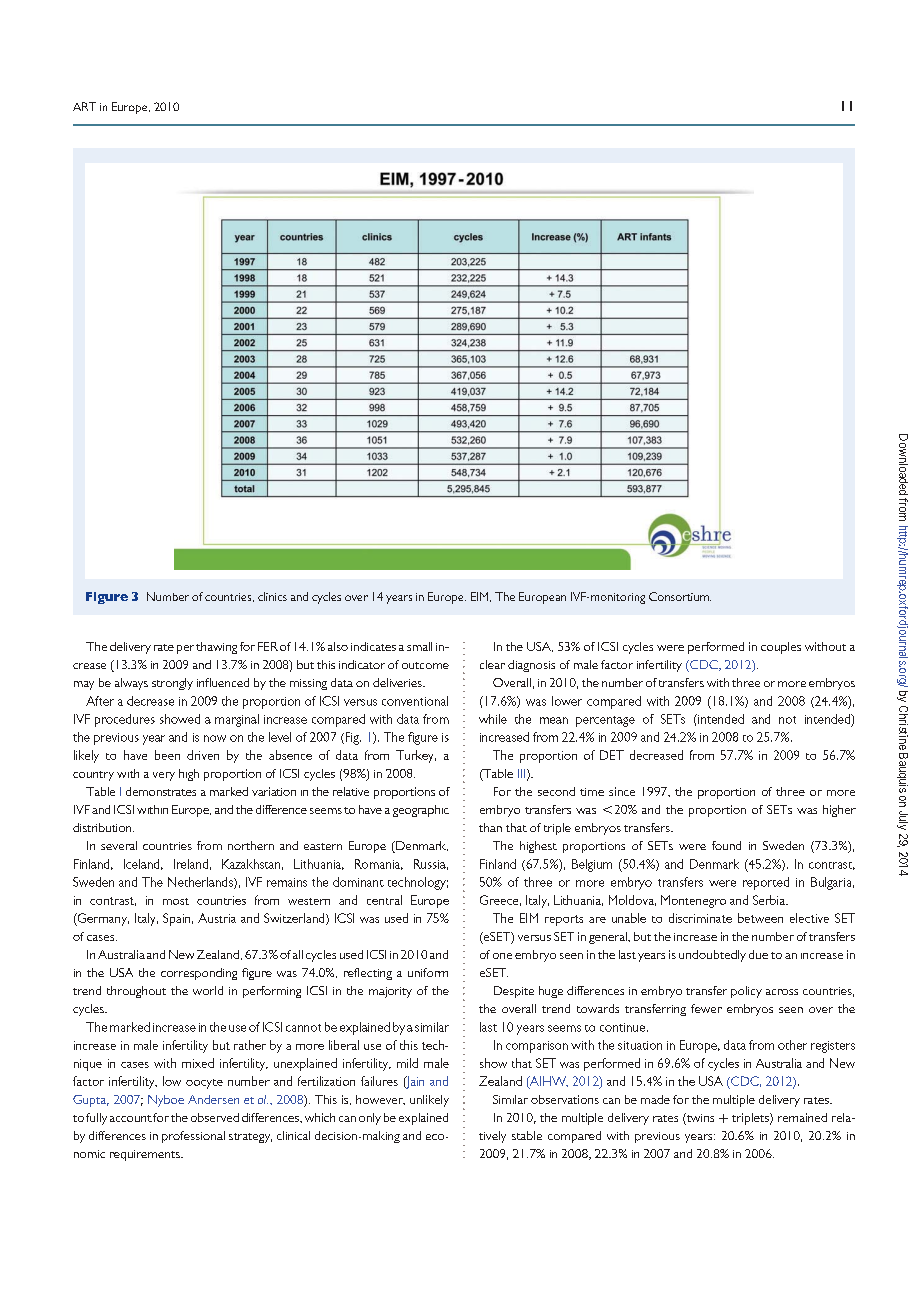 This screenshot has height=1308, width=924. What do you see at coordinates (213, 1099) in the screenshot?
I see `Andersen` at bounding box center [213, 1099].
